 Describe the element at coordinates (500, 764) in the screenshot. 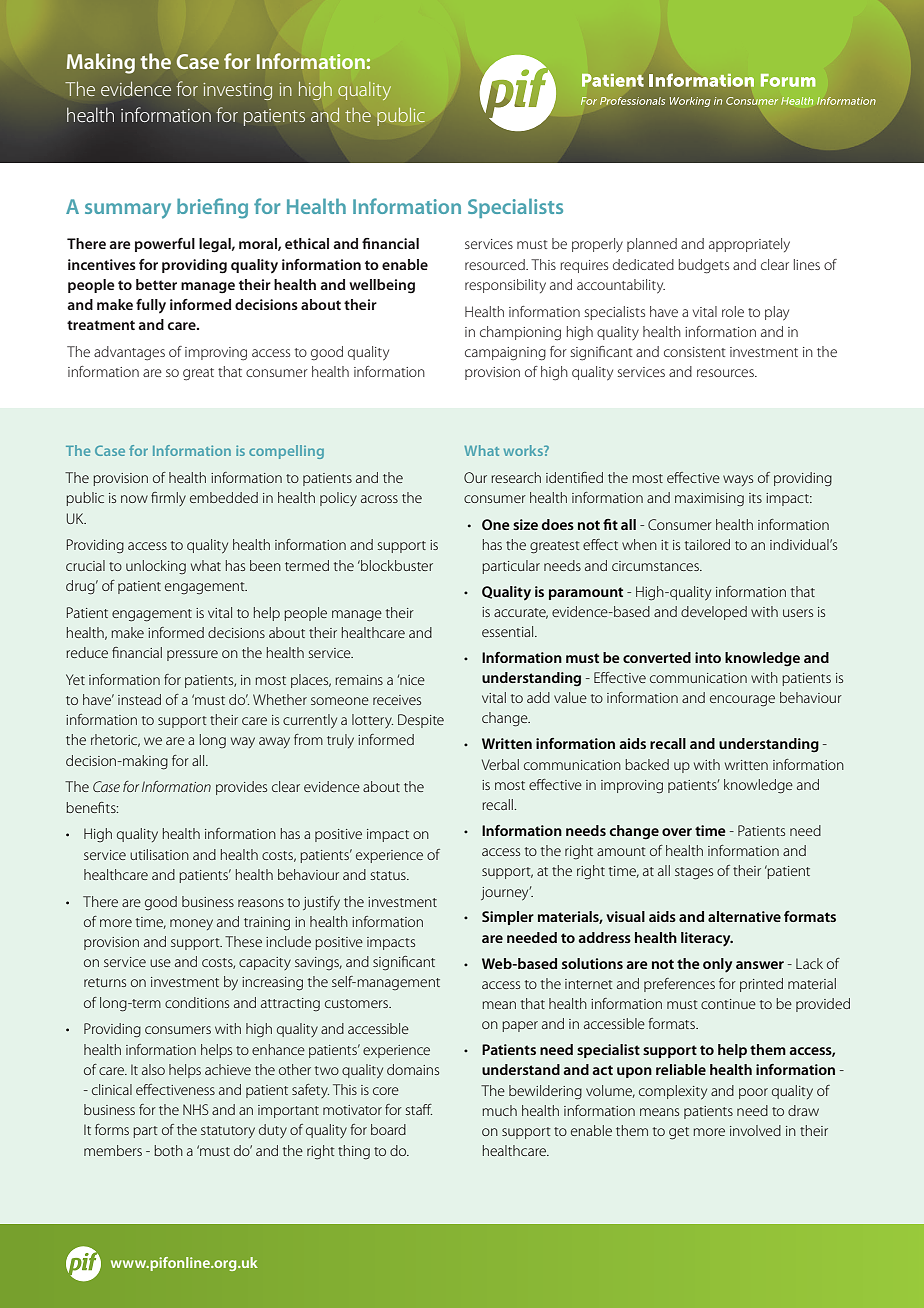

I see `Verbal` at that location.
